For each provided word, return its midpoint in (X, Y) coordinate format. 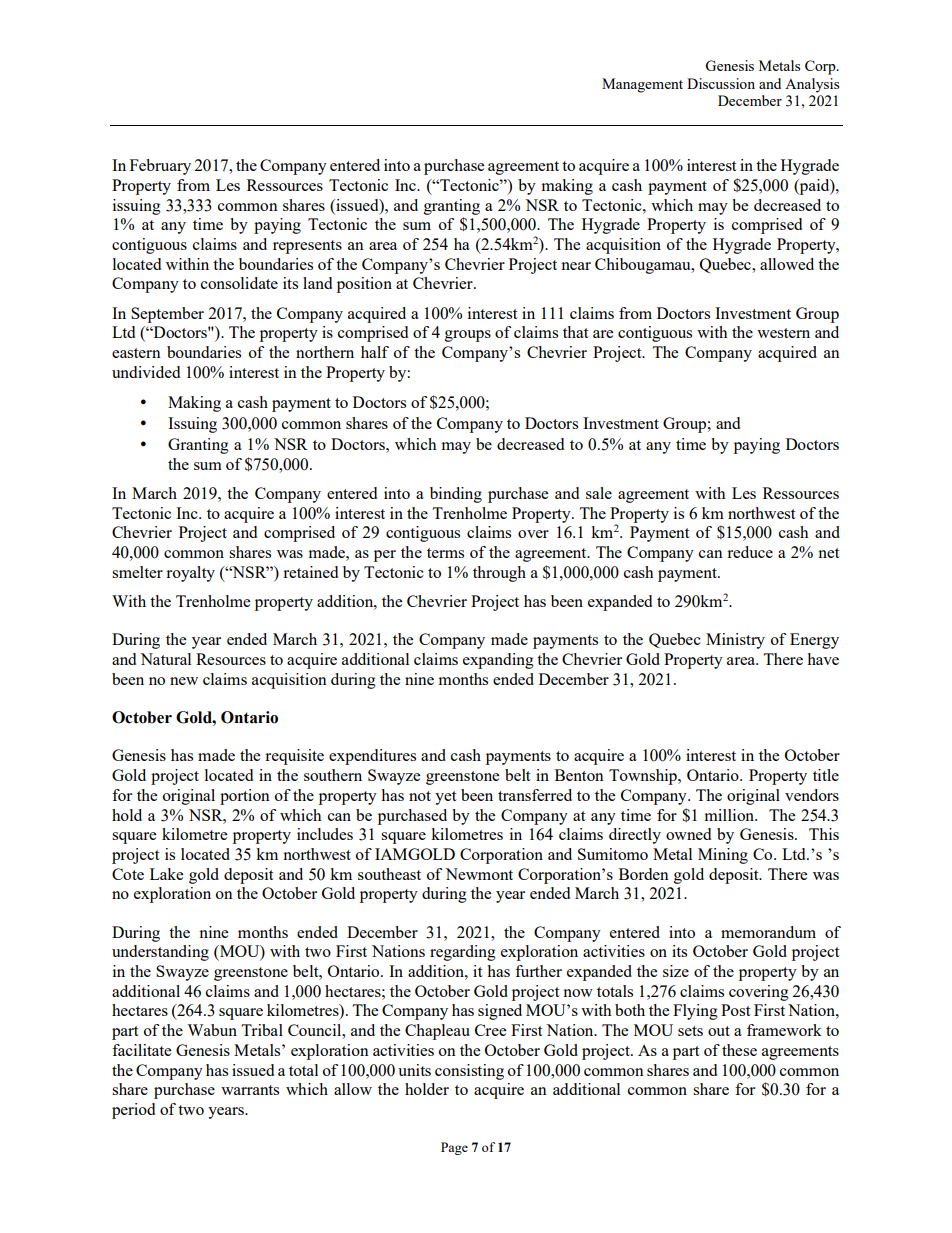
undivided (146, 372)
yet (445, 798)
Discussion (721, 83)
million (730, 815)
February (160, 167)
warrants (250, 1090)
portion (245, 797)
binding (456, 495)
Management (642, 85)
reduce (750, 552)
